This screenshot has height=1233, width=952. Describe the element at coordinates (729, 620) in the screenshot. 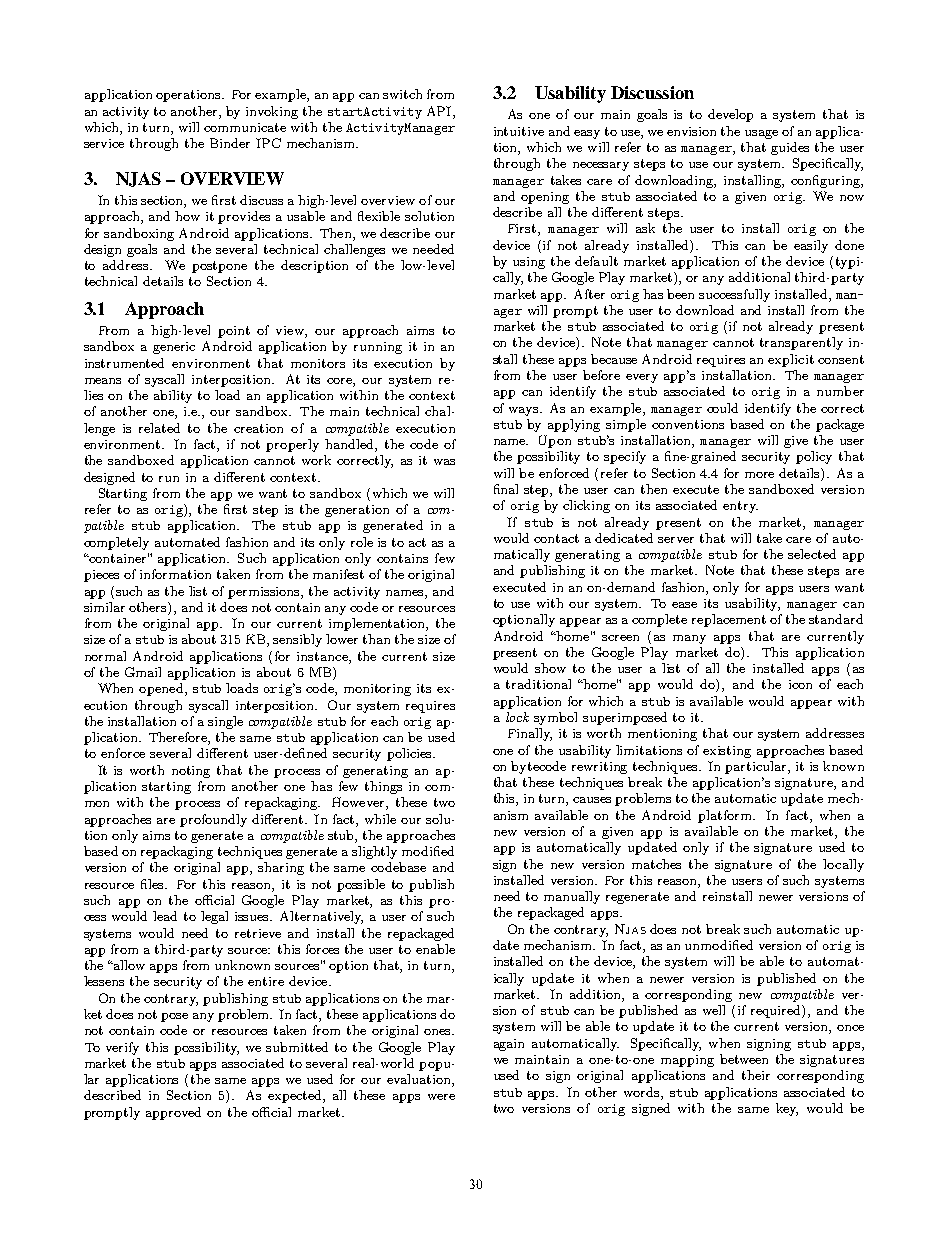

I see `replacement` at that location.
